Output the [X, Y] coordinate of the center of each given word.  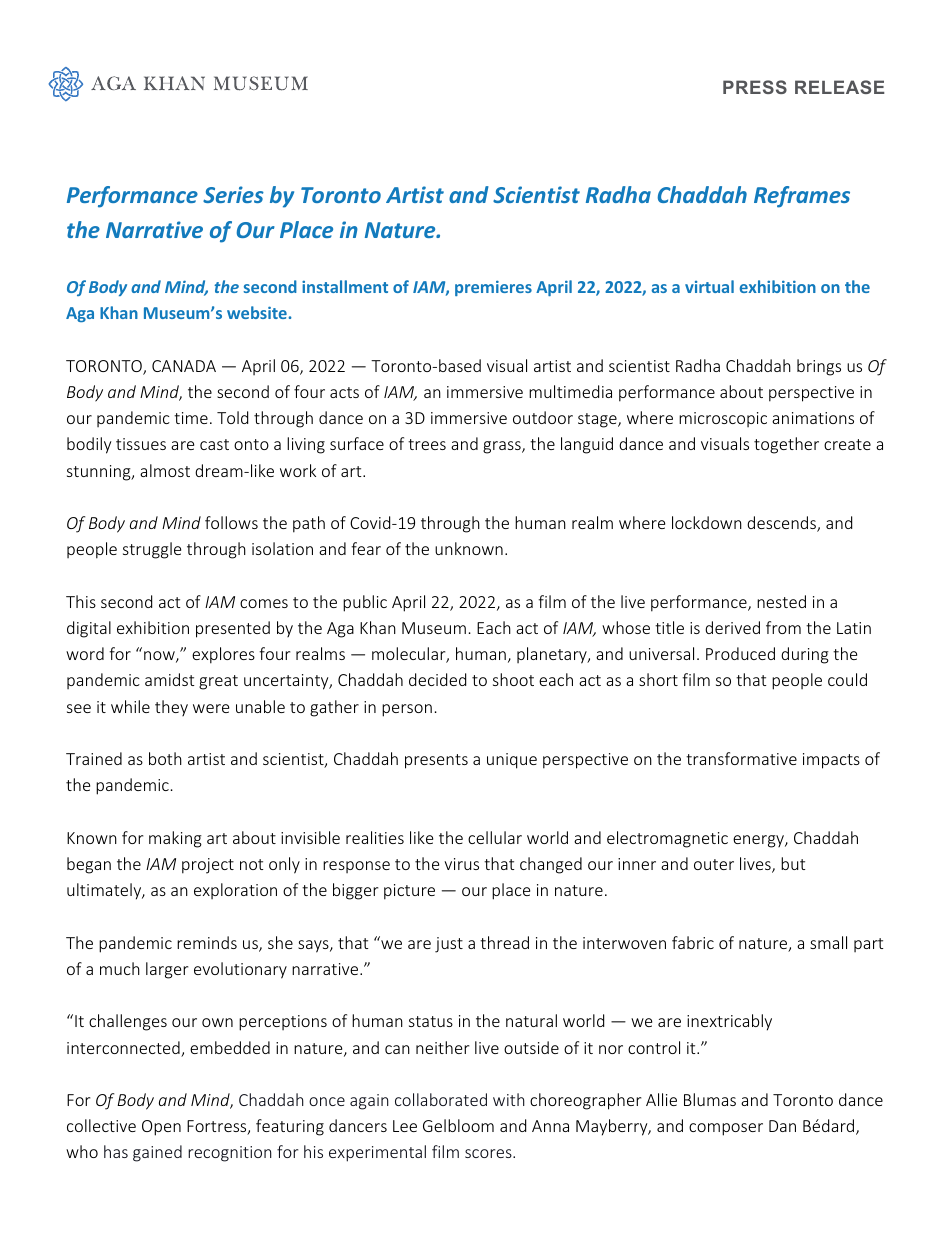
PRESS [755, 87]
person [407, 710]
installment [345, 286]
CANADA [184, 366]
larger [167, 970]
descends [782, 524]
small [828, 942]
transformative [741, 758]
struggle [152, 550]
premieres [493, 288]
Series [233, 194]
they [171, 708]
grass [503, 447]
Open [161, 1128]
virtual [709, 286]
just [449, 945]
